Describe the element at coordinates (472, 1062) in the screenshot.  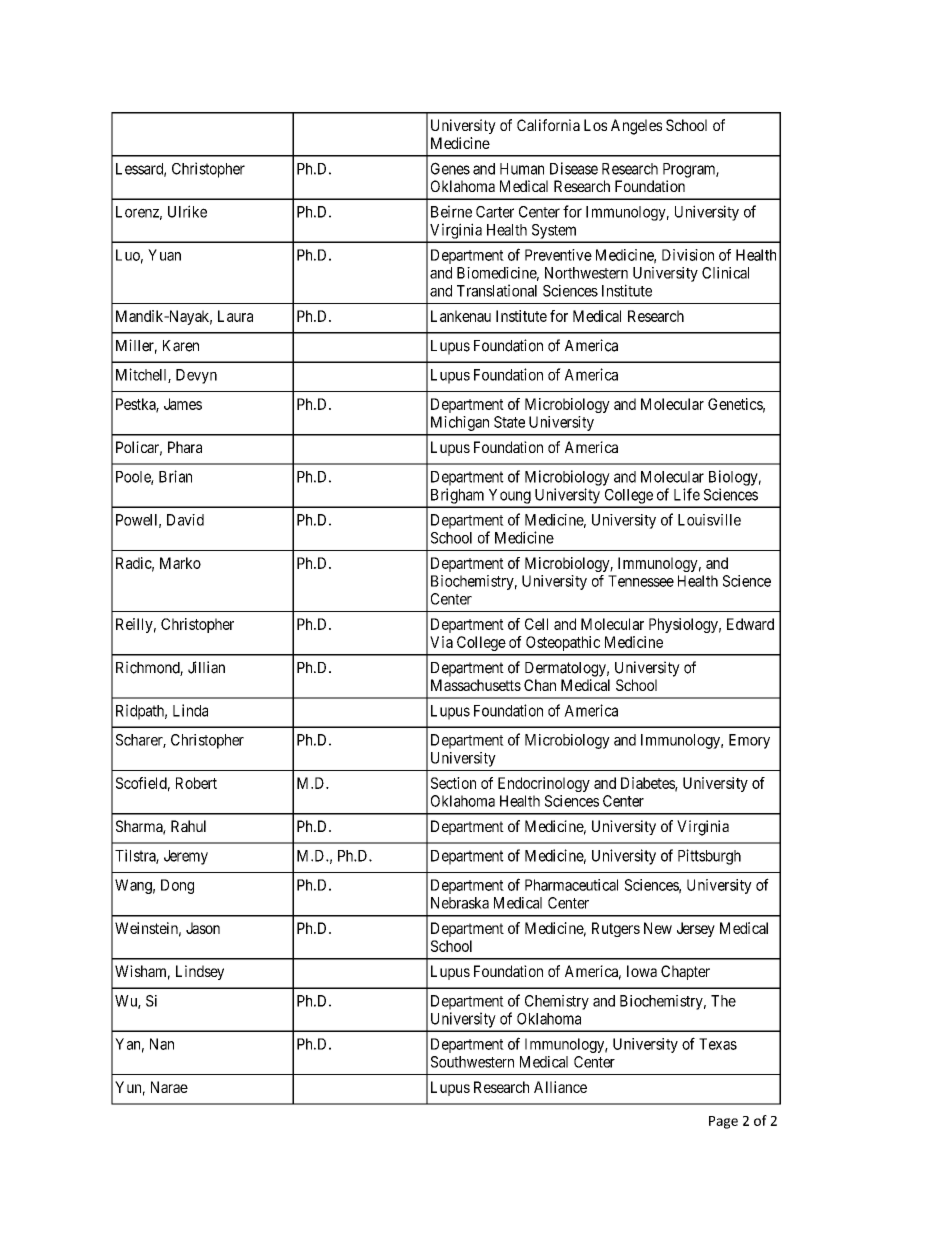
I see `Southwestern` at that location.
